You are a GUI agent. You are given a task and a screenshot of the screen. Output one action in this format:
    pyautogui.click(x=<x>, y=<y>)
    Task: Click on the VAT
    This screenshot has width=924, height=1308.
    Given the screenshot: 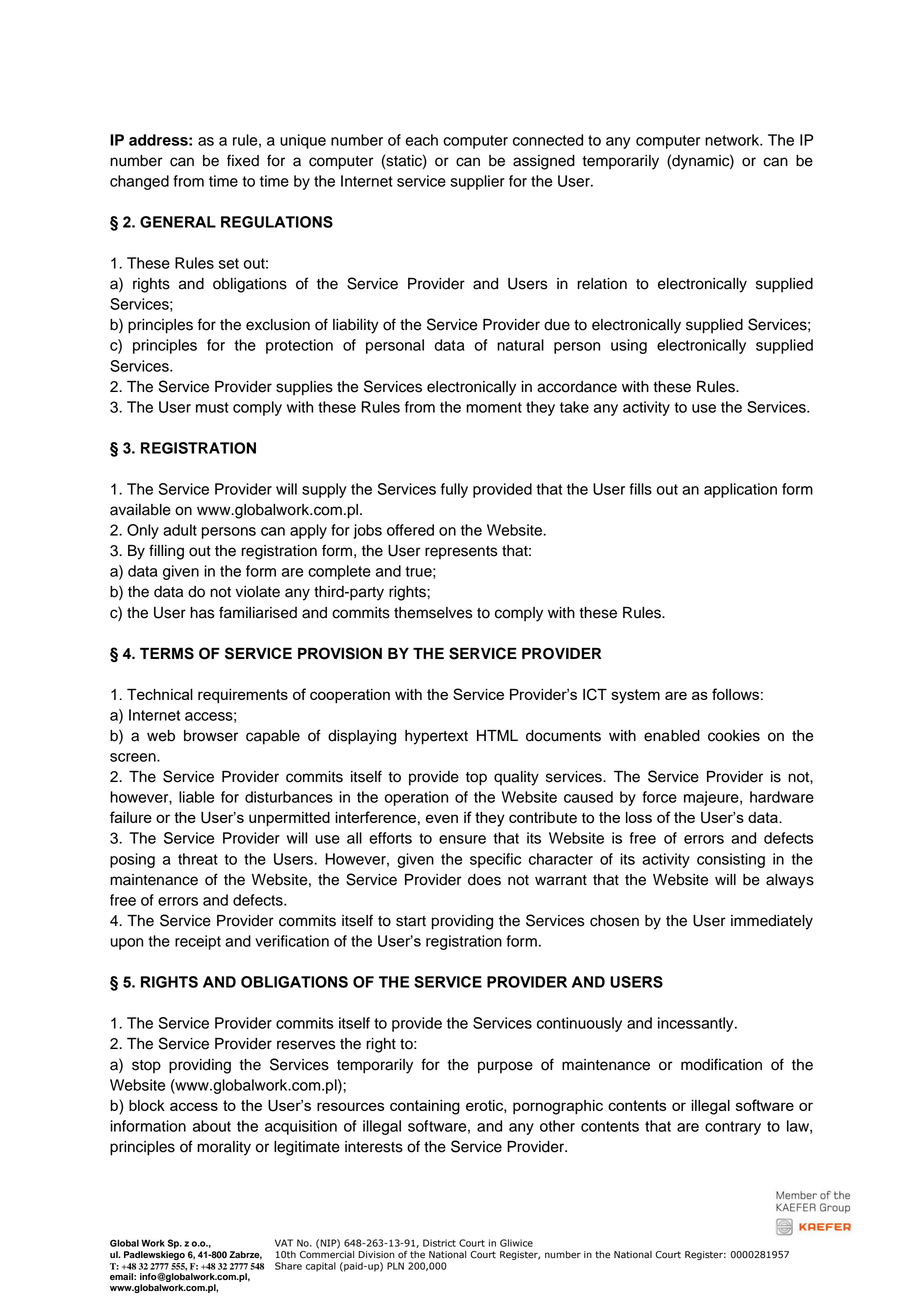 What is the action you would take?
    pyautogui.click(x=284, y=1243)
